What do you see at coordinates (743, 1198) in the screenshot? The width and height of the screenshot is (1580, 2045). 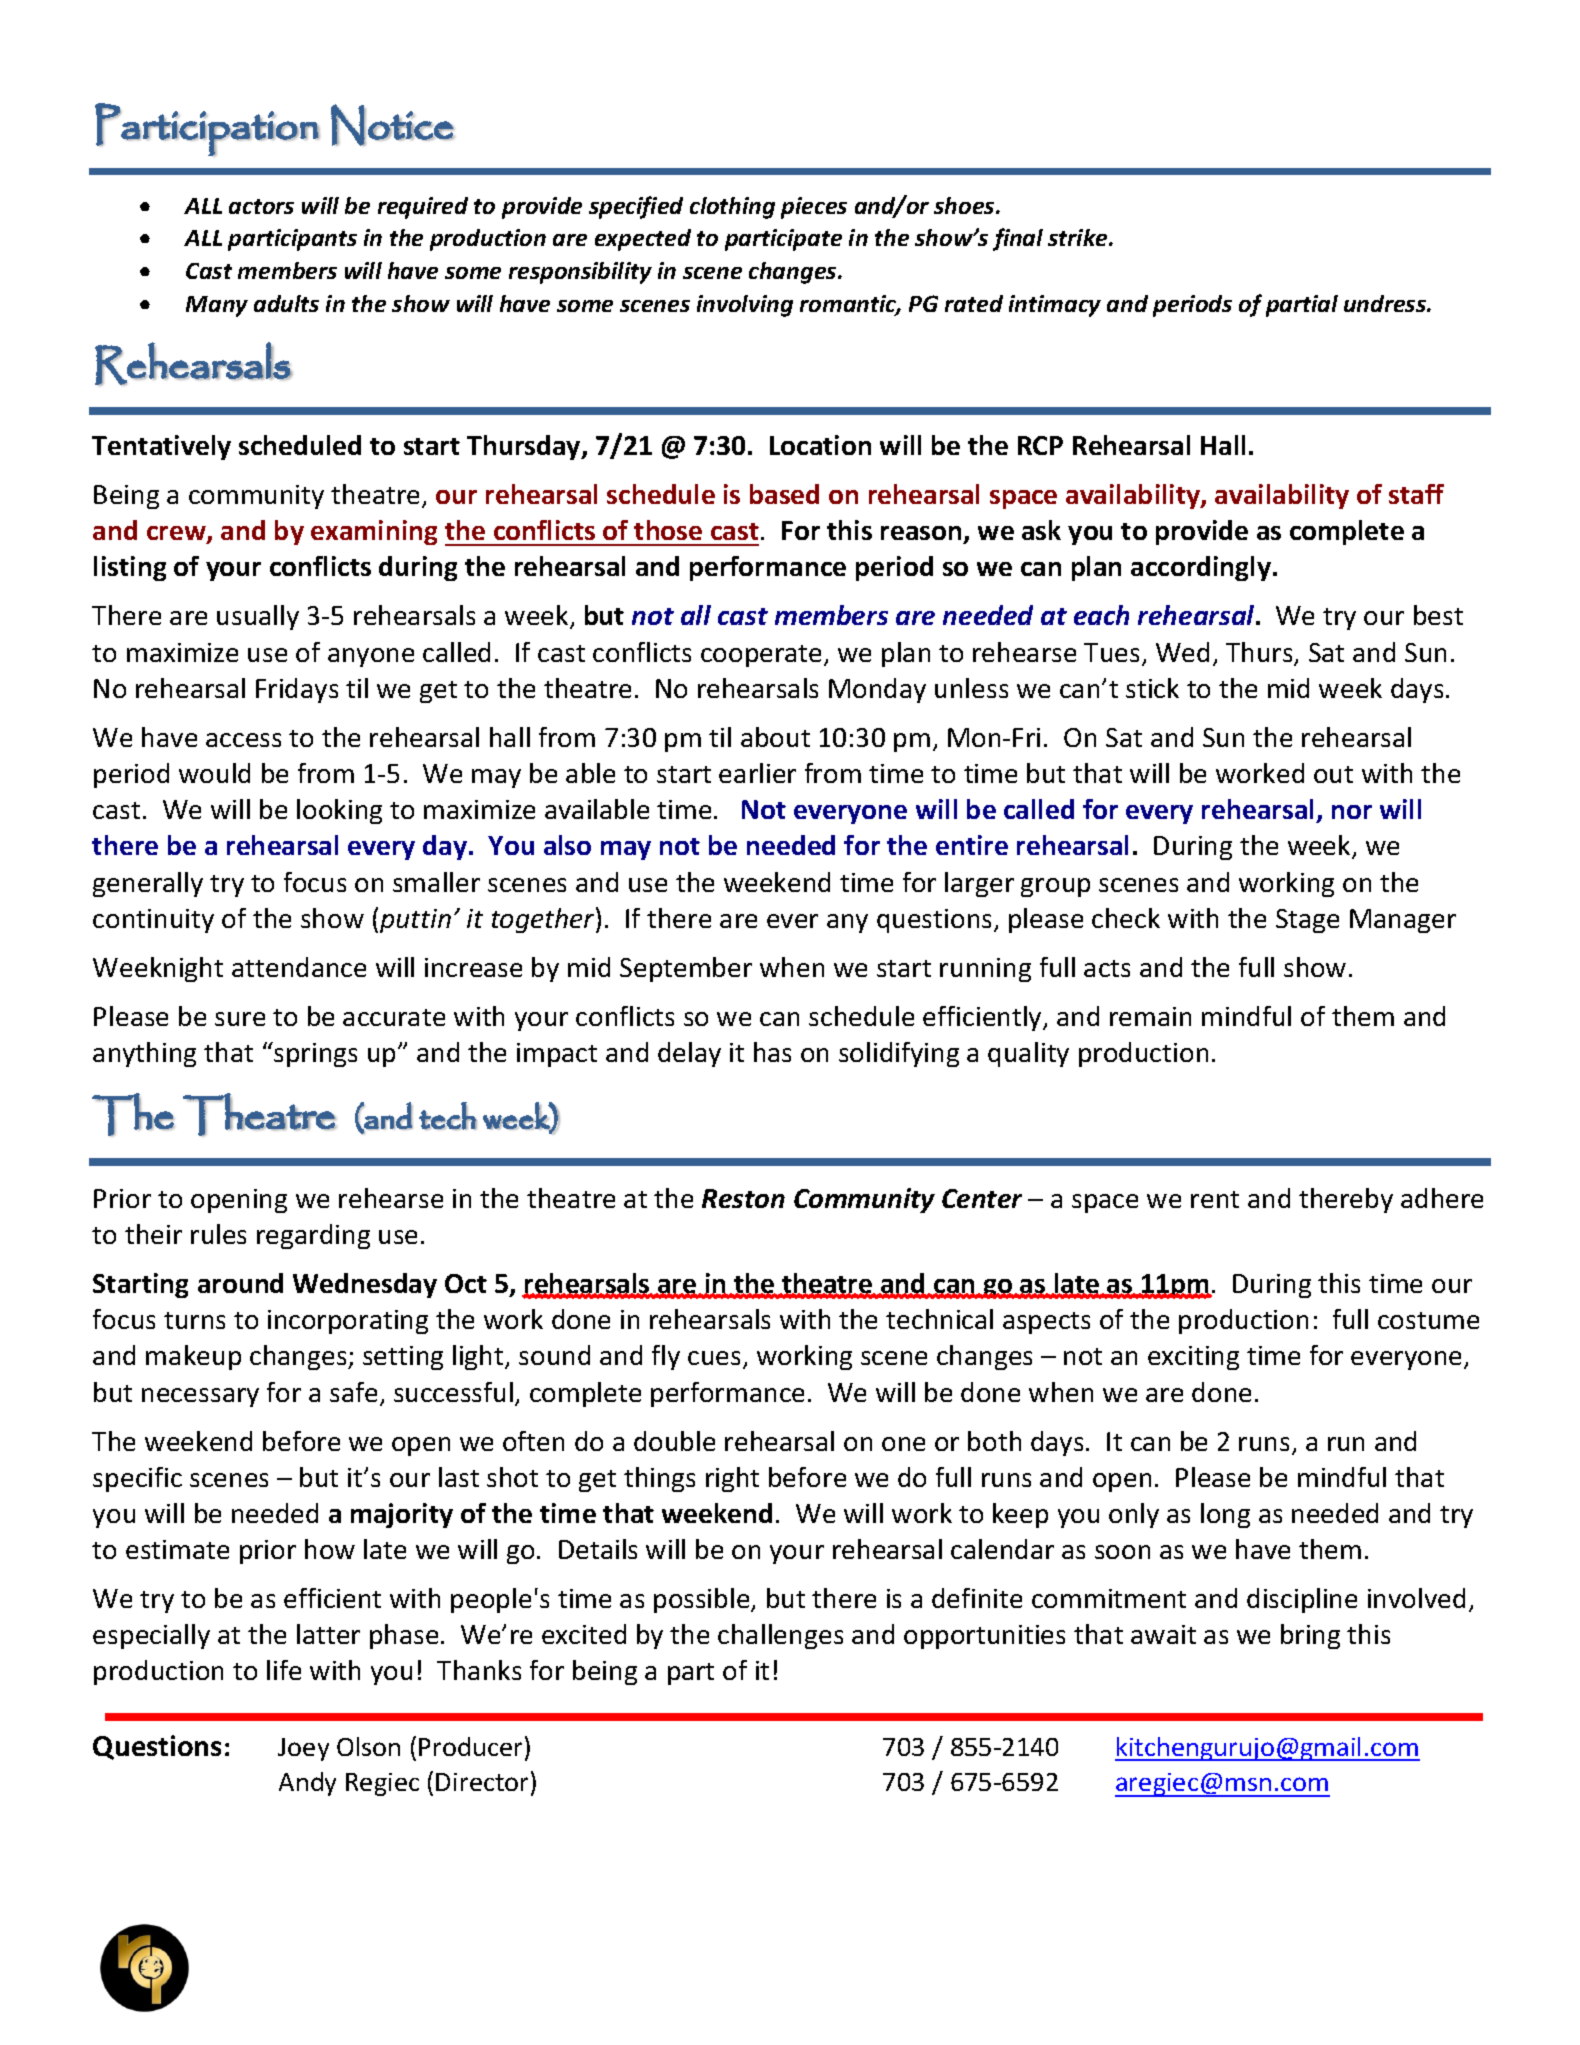 I see `Reston` at bounding box center [743, 1198].
